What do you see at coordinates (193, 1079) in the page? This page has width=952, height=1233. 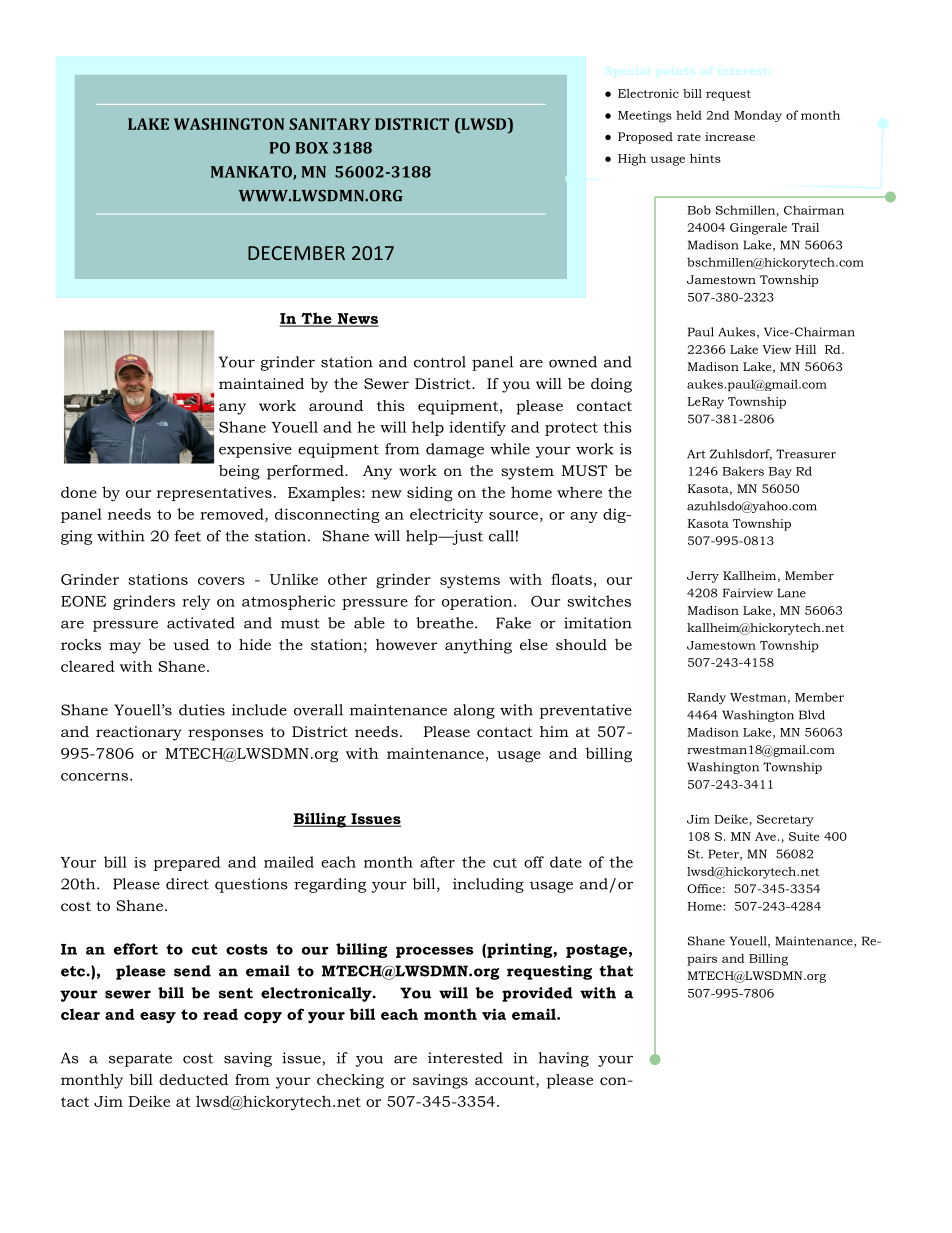 I see `deducted` at bounding box center [193, 1079].
